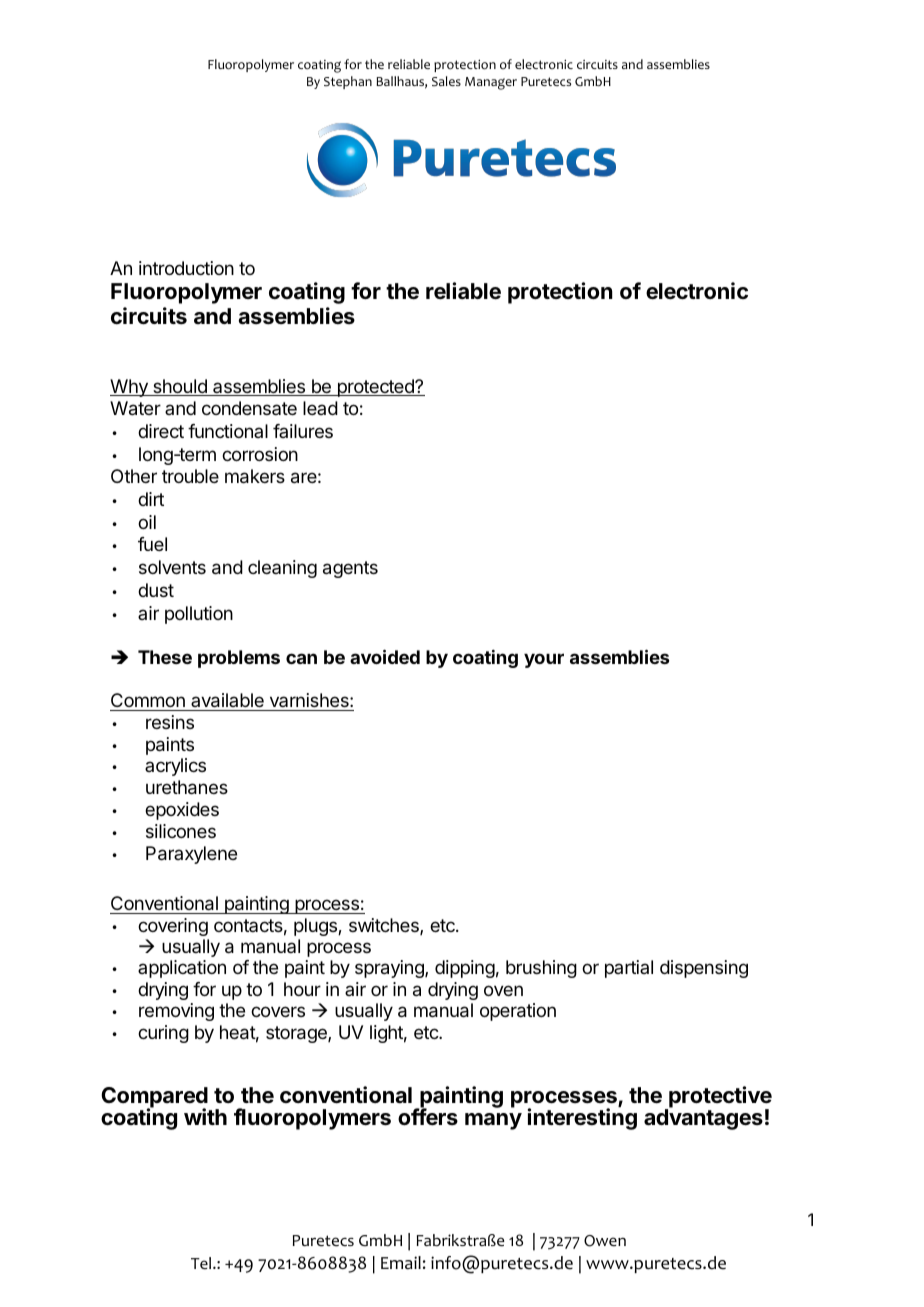 This document has width=924, height=1307. Describe the element at coordinates (180, 387) in the document. I see `should` at that location.
